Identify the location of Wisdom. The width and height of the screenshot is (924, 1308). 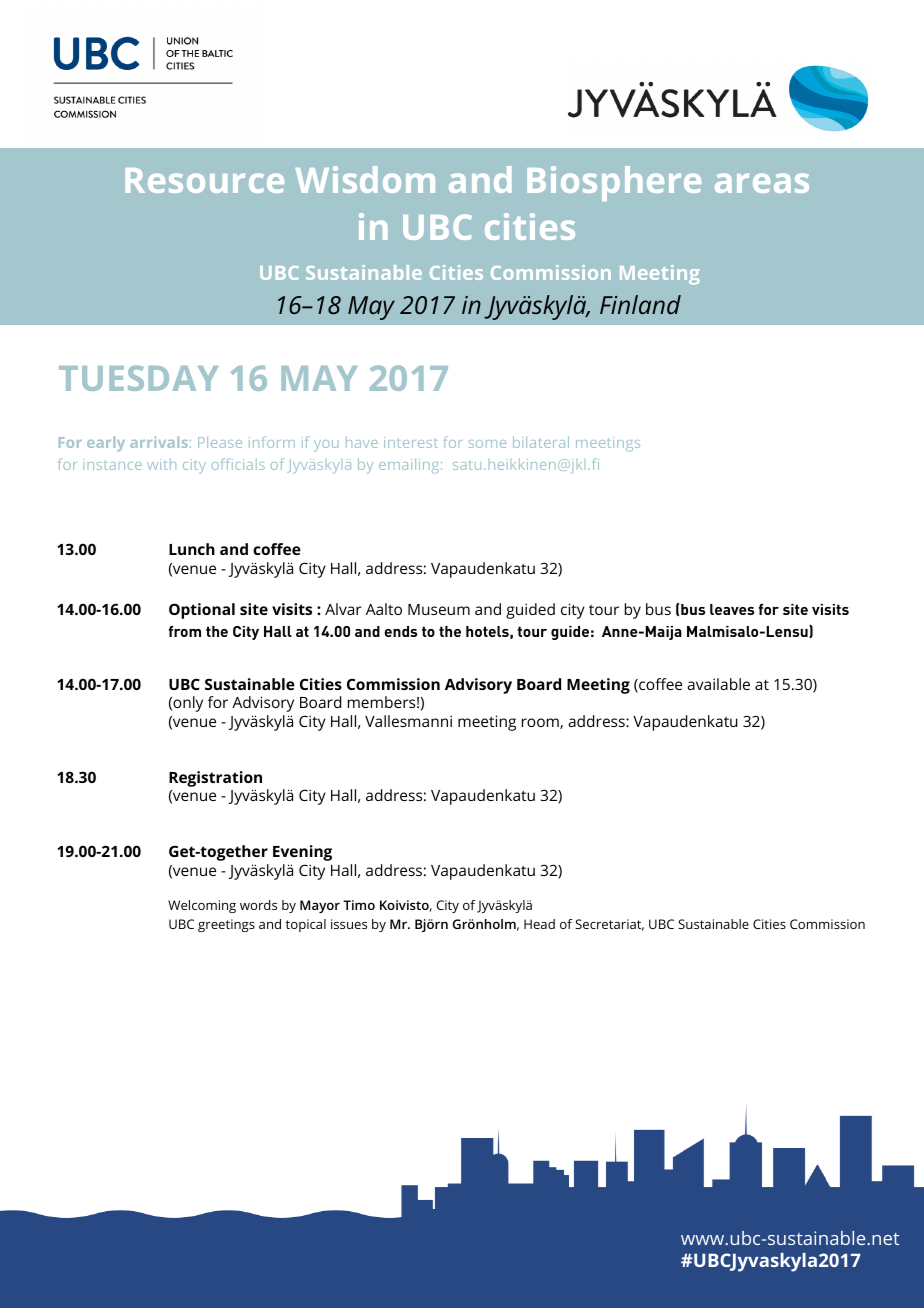
(365, 179).
